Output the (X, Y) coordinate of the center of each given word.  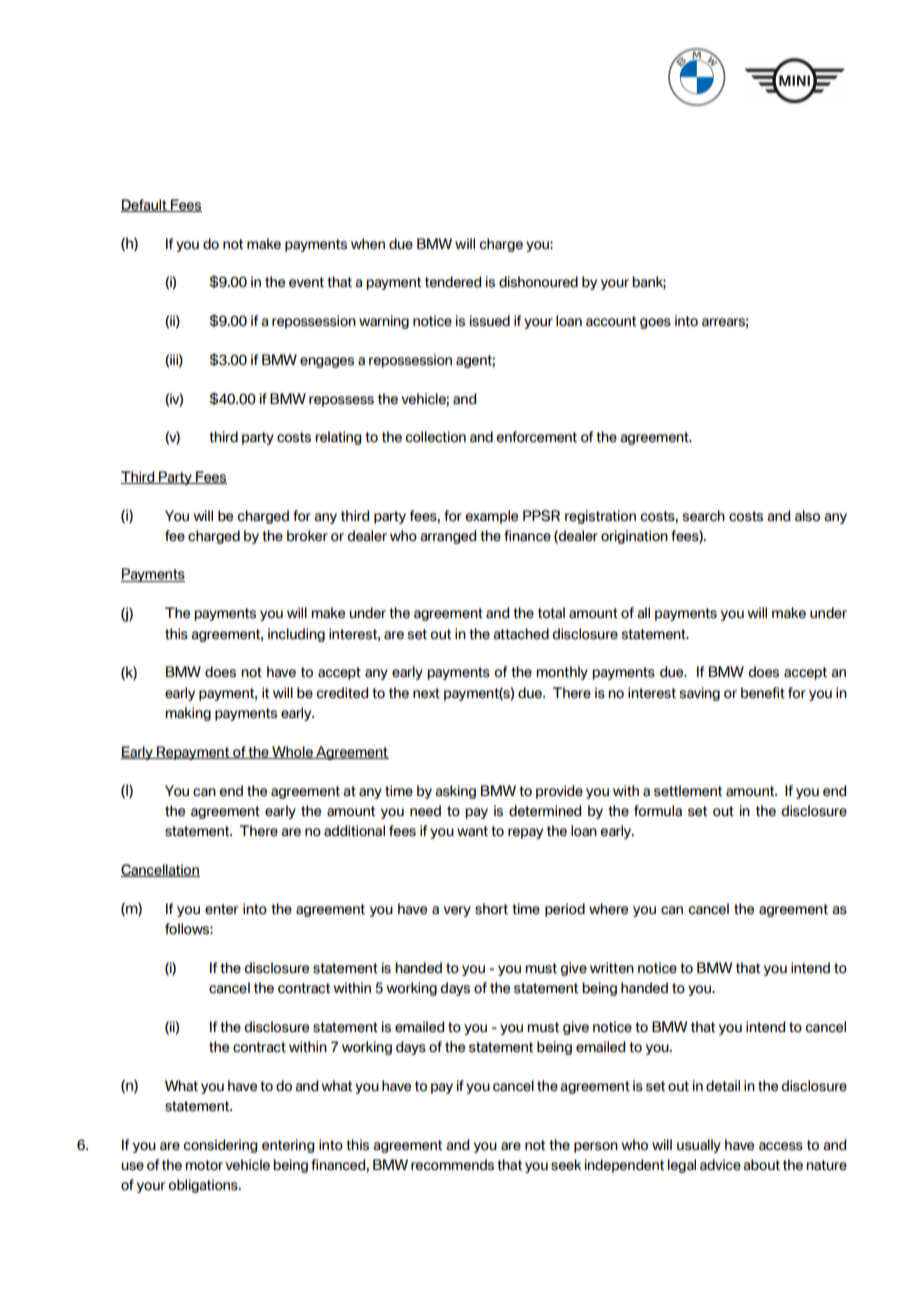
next (426, 693)
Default (145, 205)
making (188, 714)
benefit (763, 693)
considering (220, 1146)
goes (655, 323)
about (761, 1165)
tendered (453, 282)
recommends (452, 1165)
